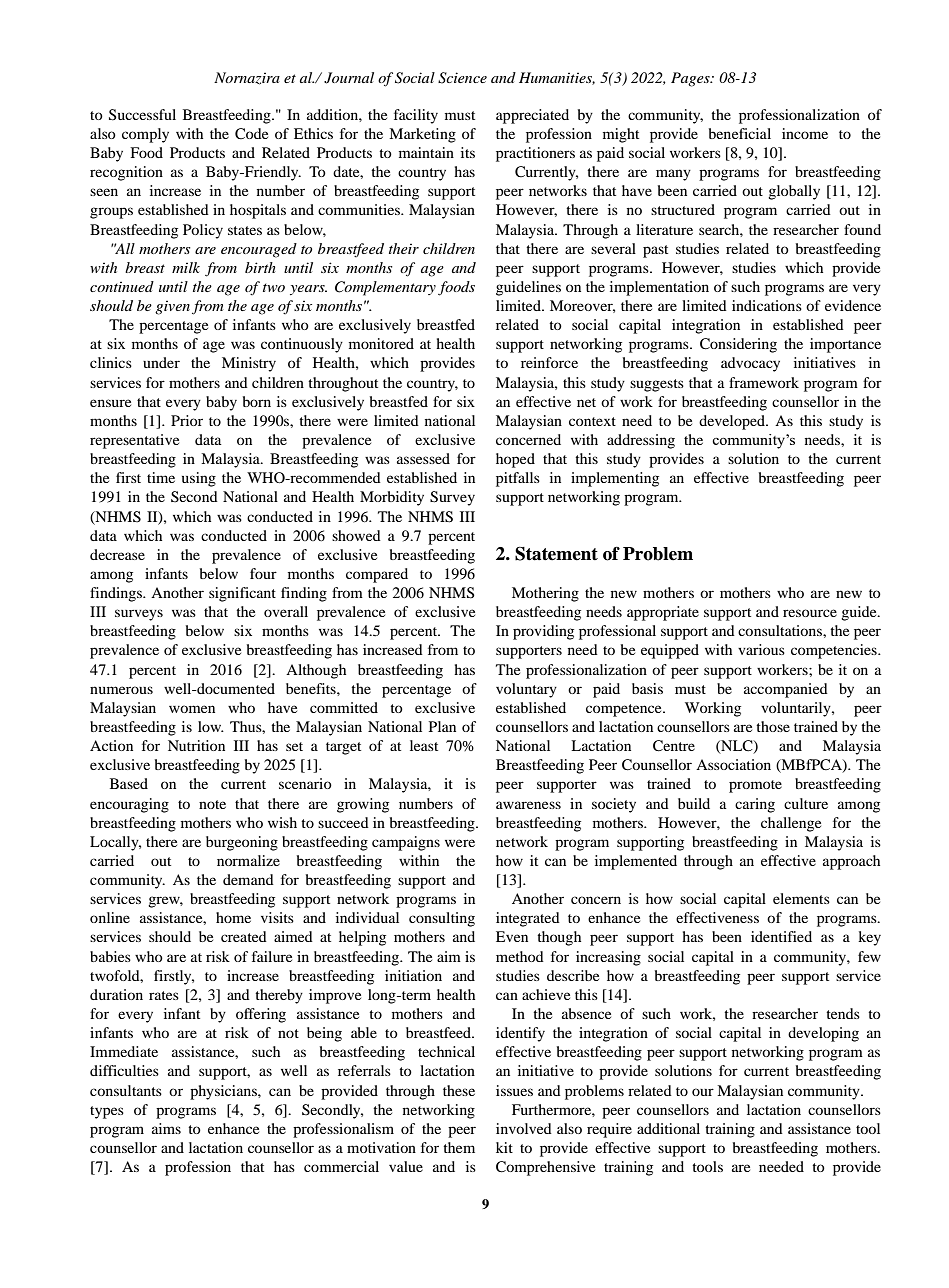 The width and height of the screenshot is (949, 1288). Describe the element at coordinates (242, 594) in the screenshot. I see `significant` at that location.
